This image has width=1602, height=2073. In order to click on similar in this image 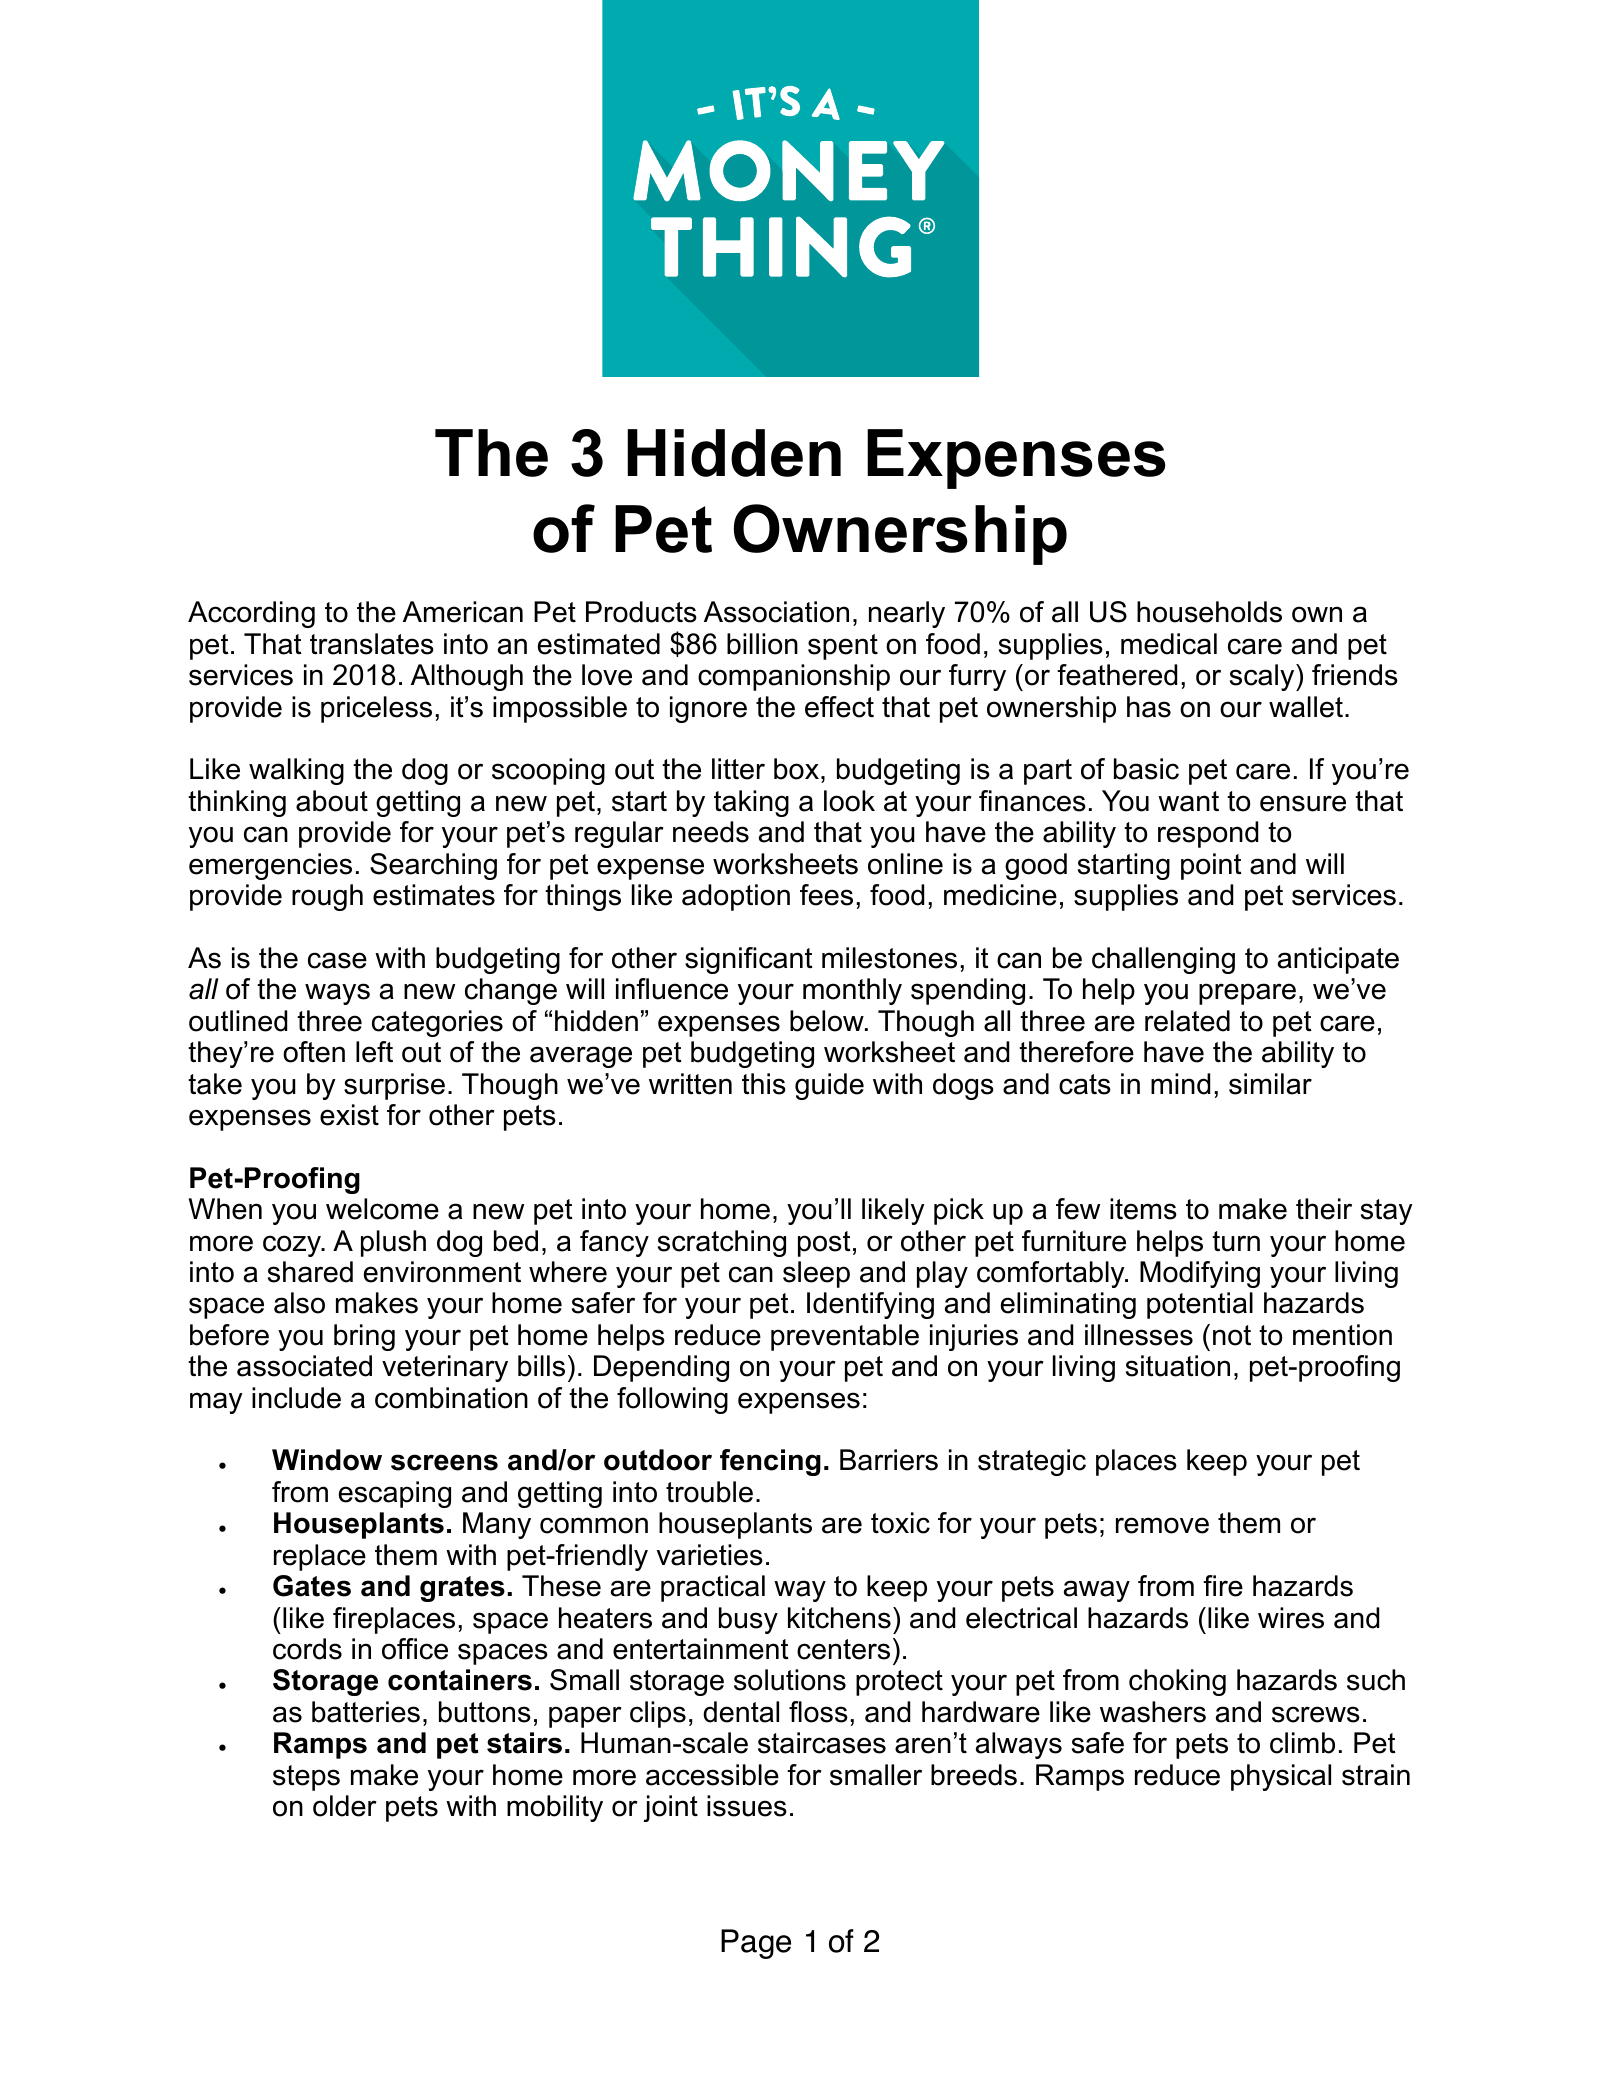, I will do `click(1270, 1084)`.
